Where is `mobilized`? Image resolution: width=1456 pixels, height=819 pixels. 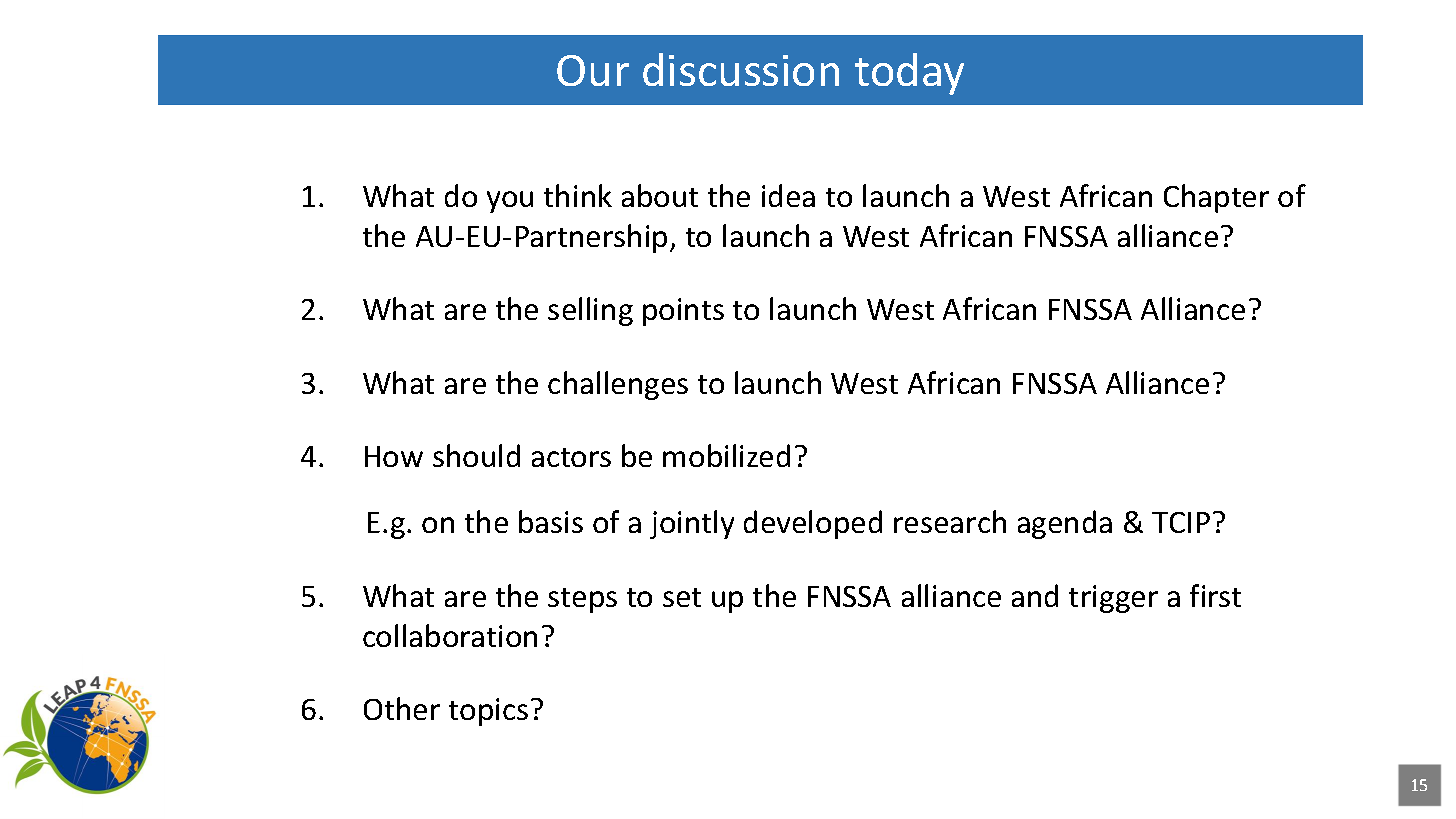 mobilized is located at coordinates (726, 455).
